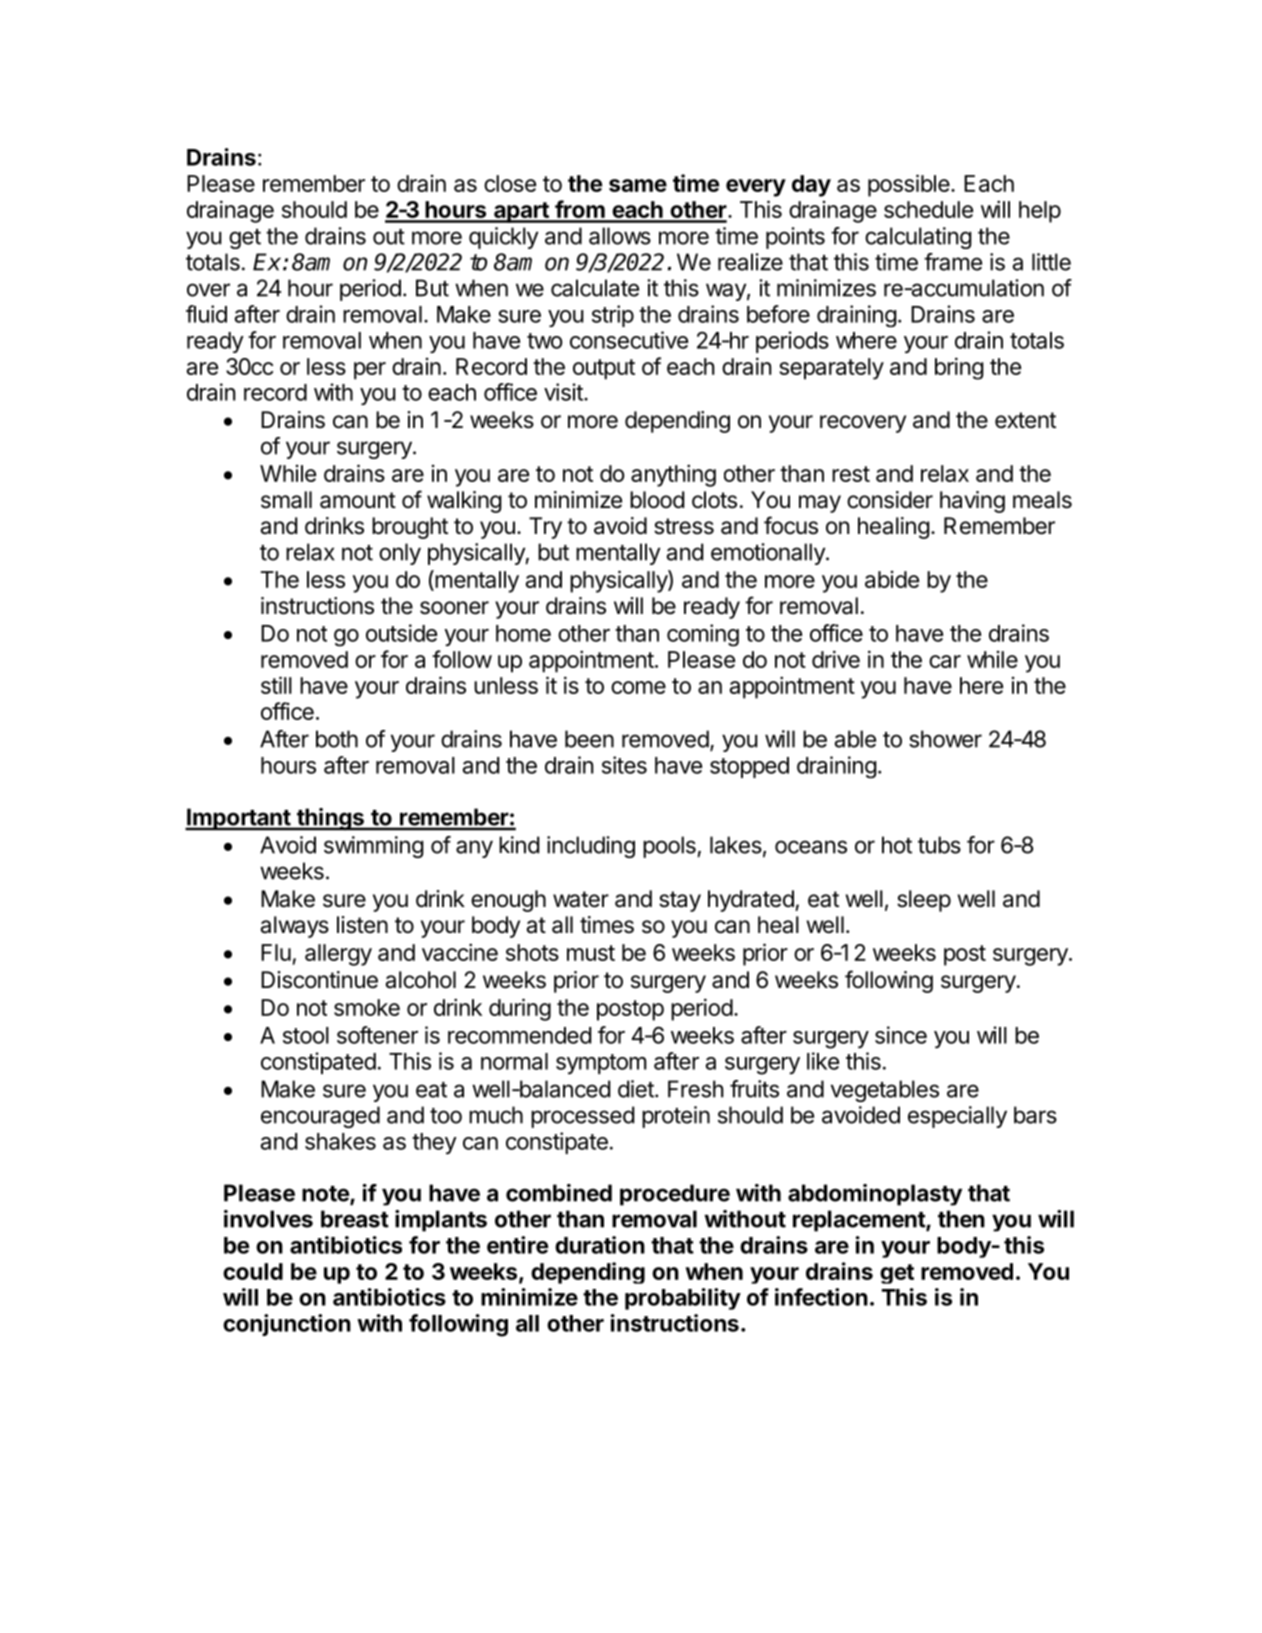 This image has height=1633, width=1262. What do you see at coordinates (928, 209) in the image?
I see `schedule` at bounding box center [928, 209].
